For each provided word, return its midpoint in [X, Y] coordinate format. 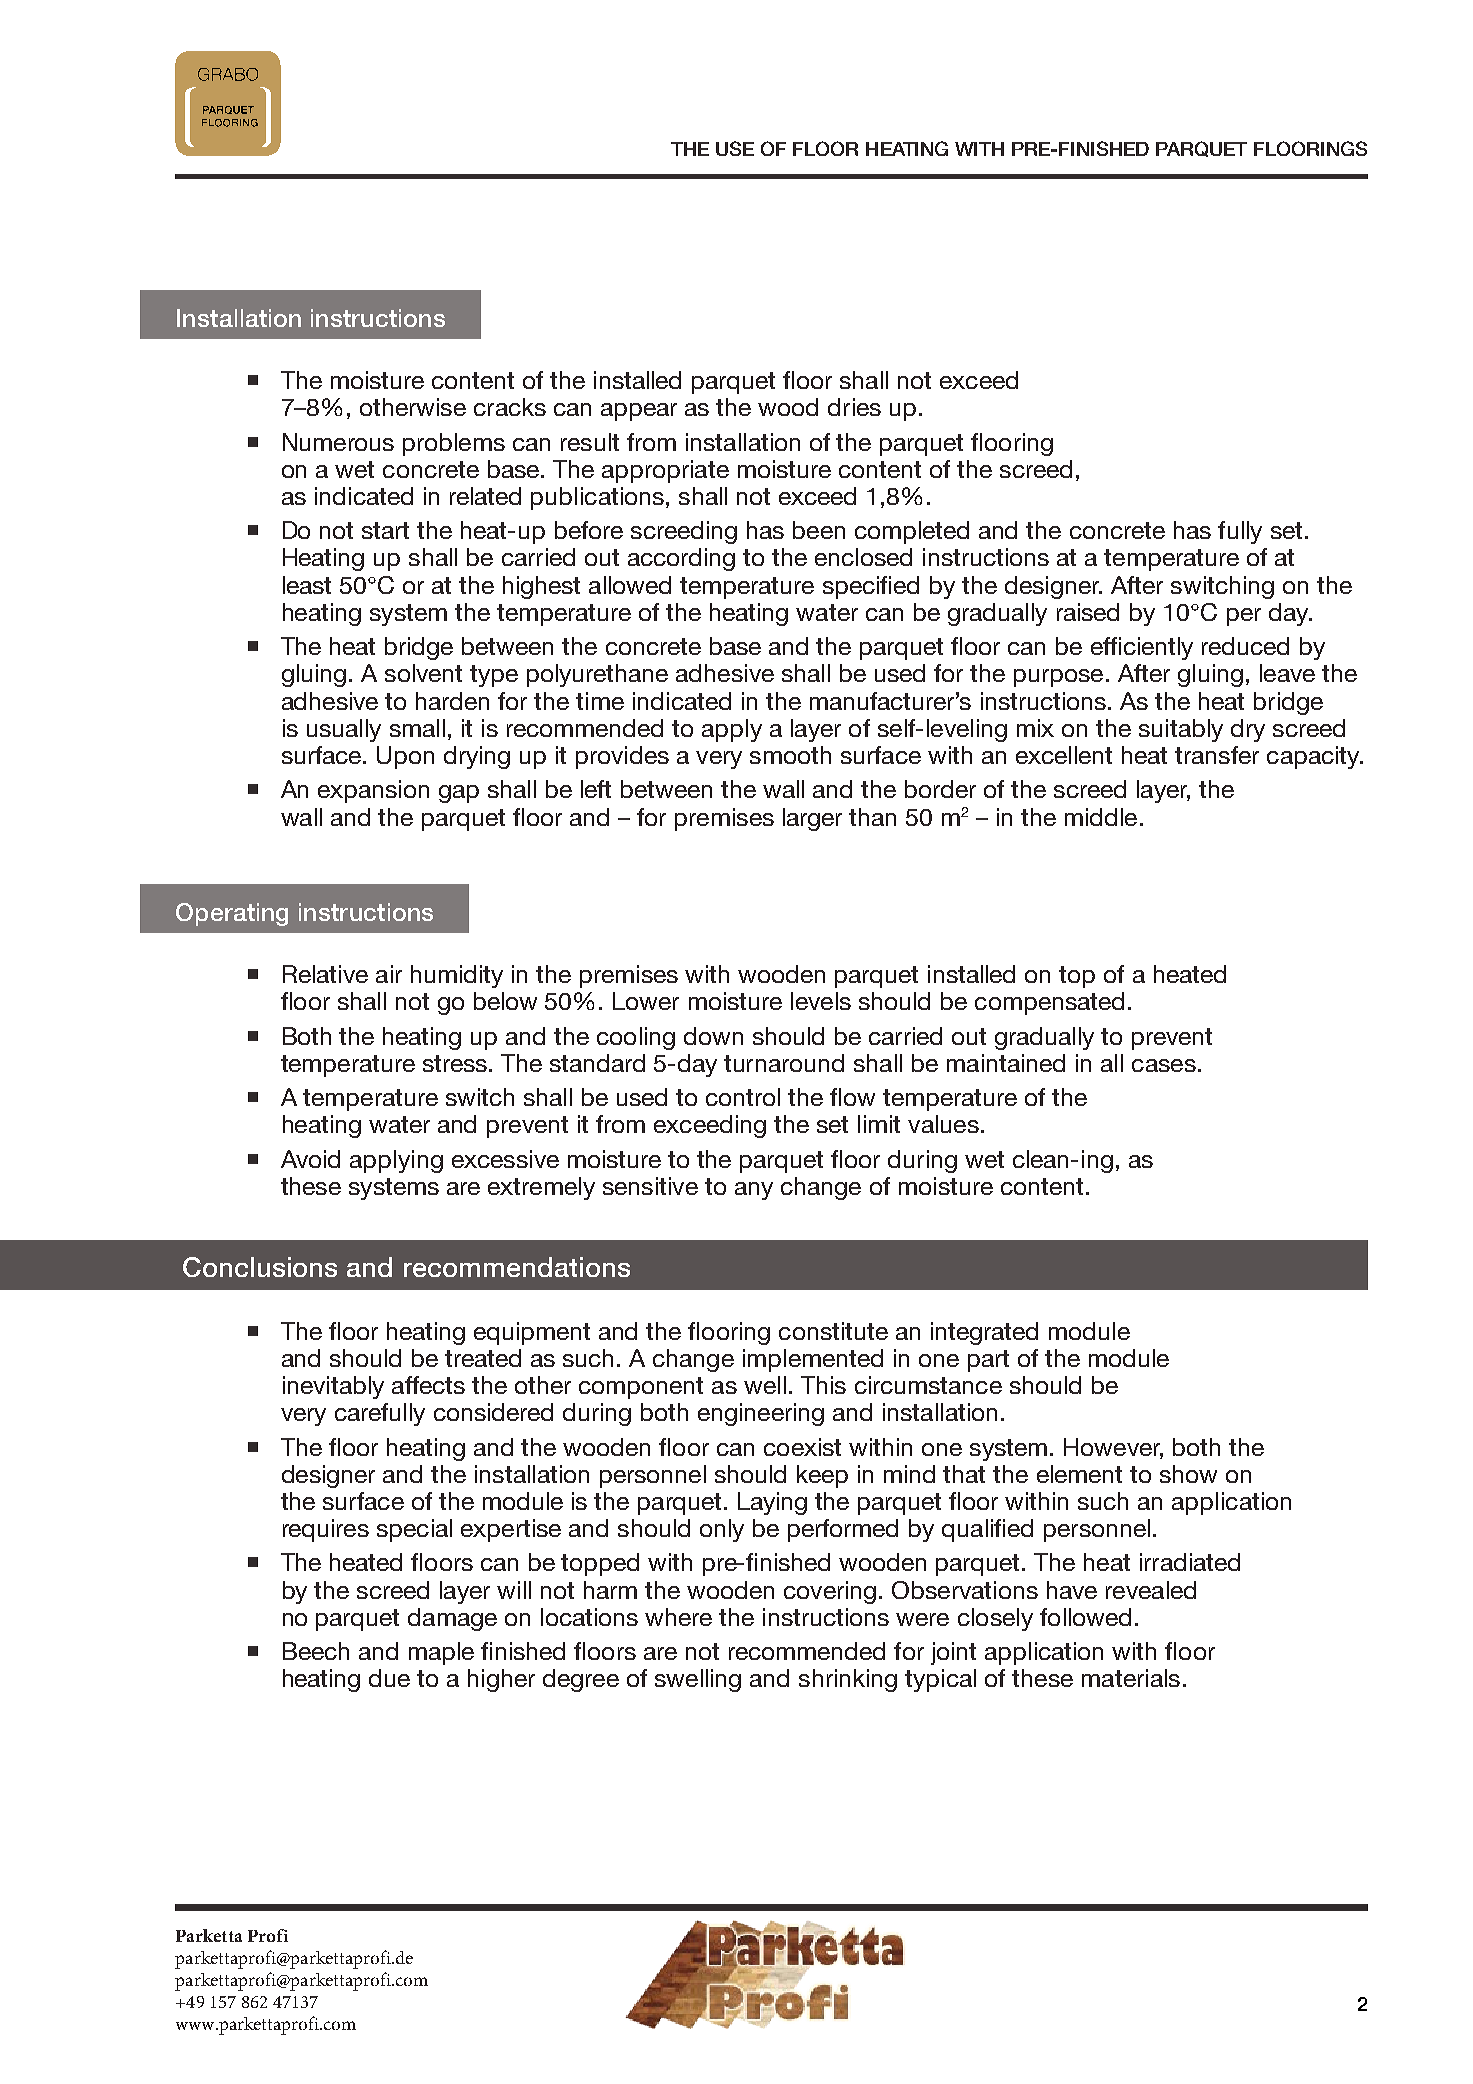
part [988, 1361]
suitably [1181, 730]
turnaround [784, 1063]
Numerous [338, 442]
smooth [790, 755]
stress [455, 1063]
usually [344, 730]
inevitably [333, 1387]
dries [854, 407]
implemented [813, 1360]
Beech [316, 1651]
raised [1088, 612]
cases [1164, 1065]
